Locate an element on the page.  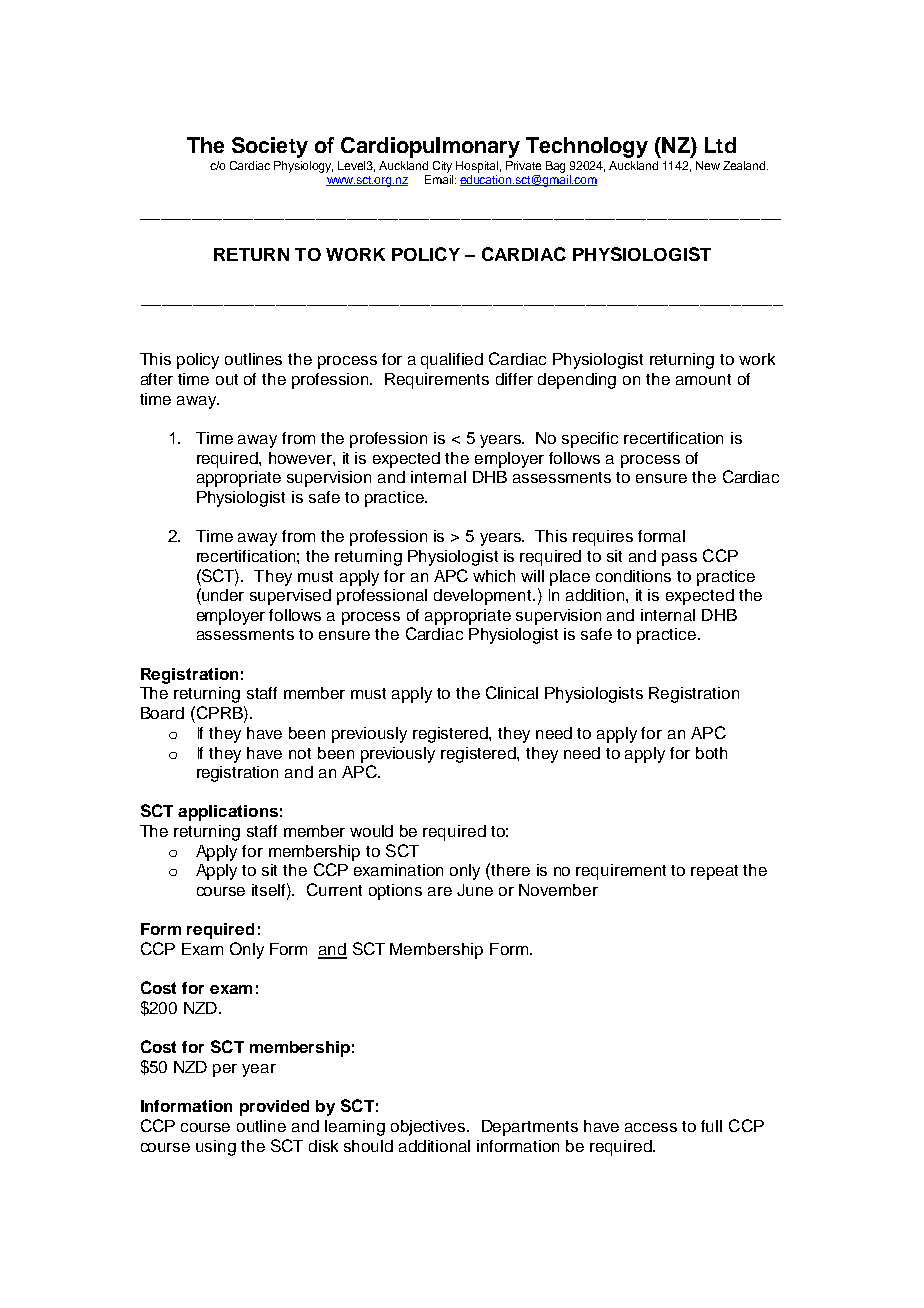
pass is located at coordinates (679, 559).
